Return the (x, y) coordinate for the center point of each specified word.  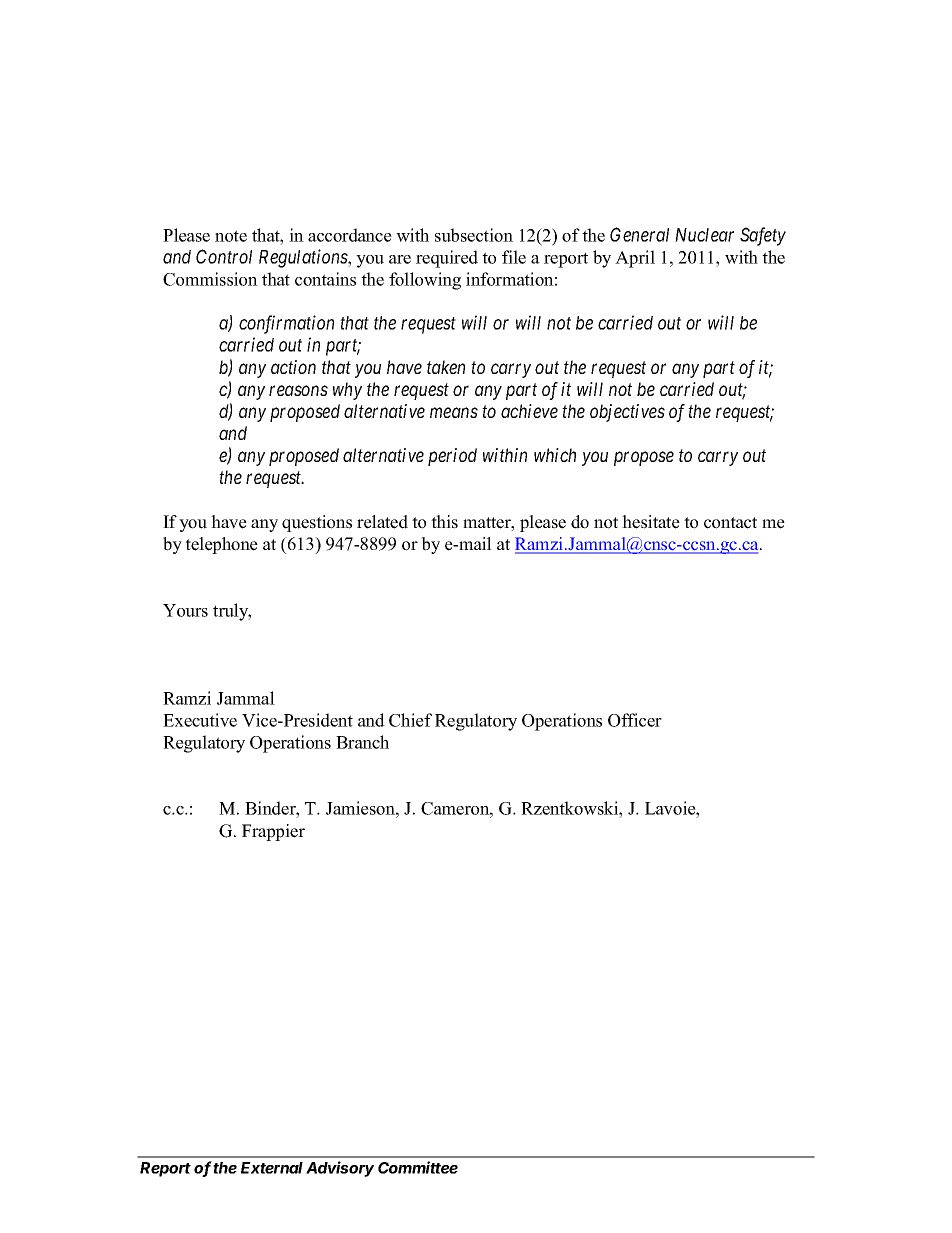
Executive (200, 720)
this (444, 522)
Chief (410, 720)
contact (730, 523)
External (272, 1168)
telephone (221, 545)
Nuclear (704, 235)
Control (224, 256)
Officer (635, 720)
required (447, 259)
